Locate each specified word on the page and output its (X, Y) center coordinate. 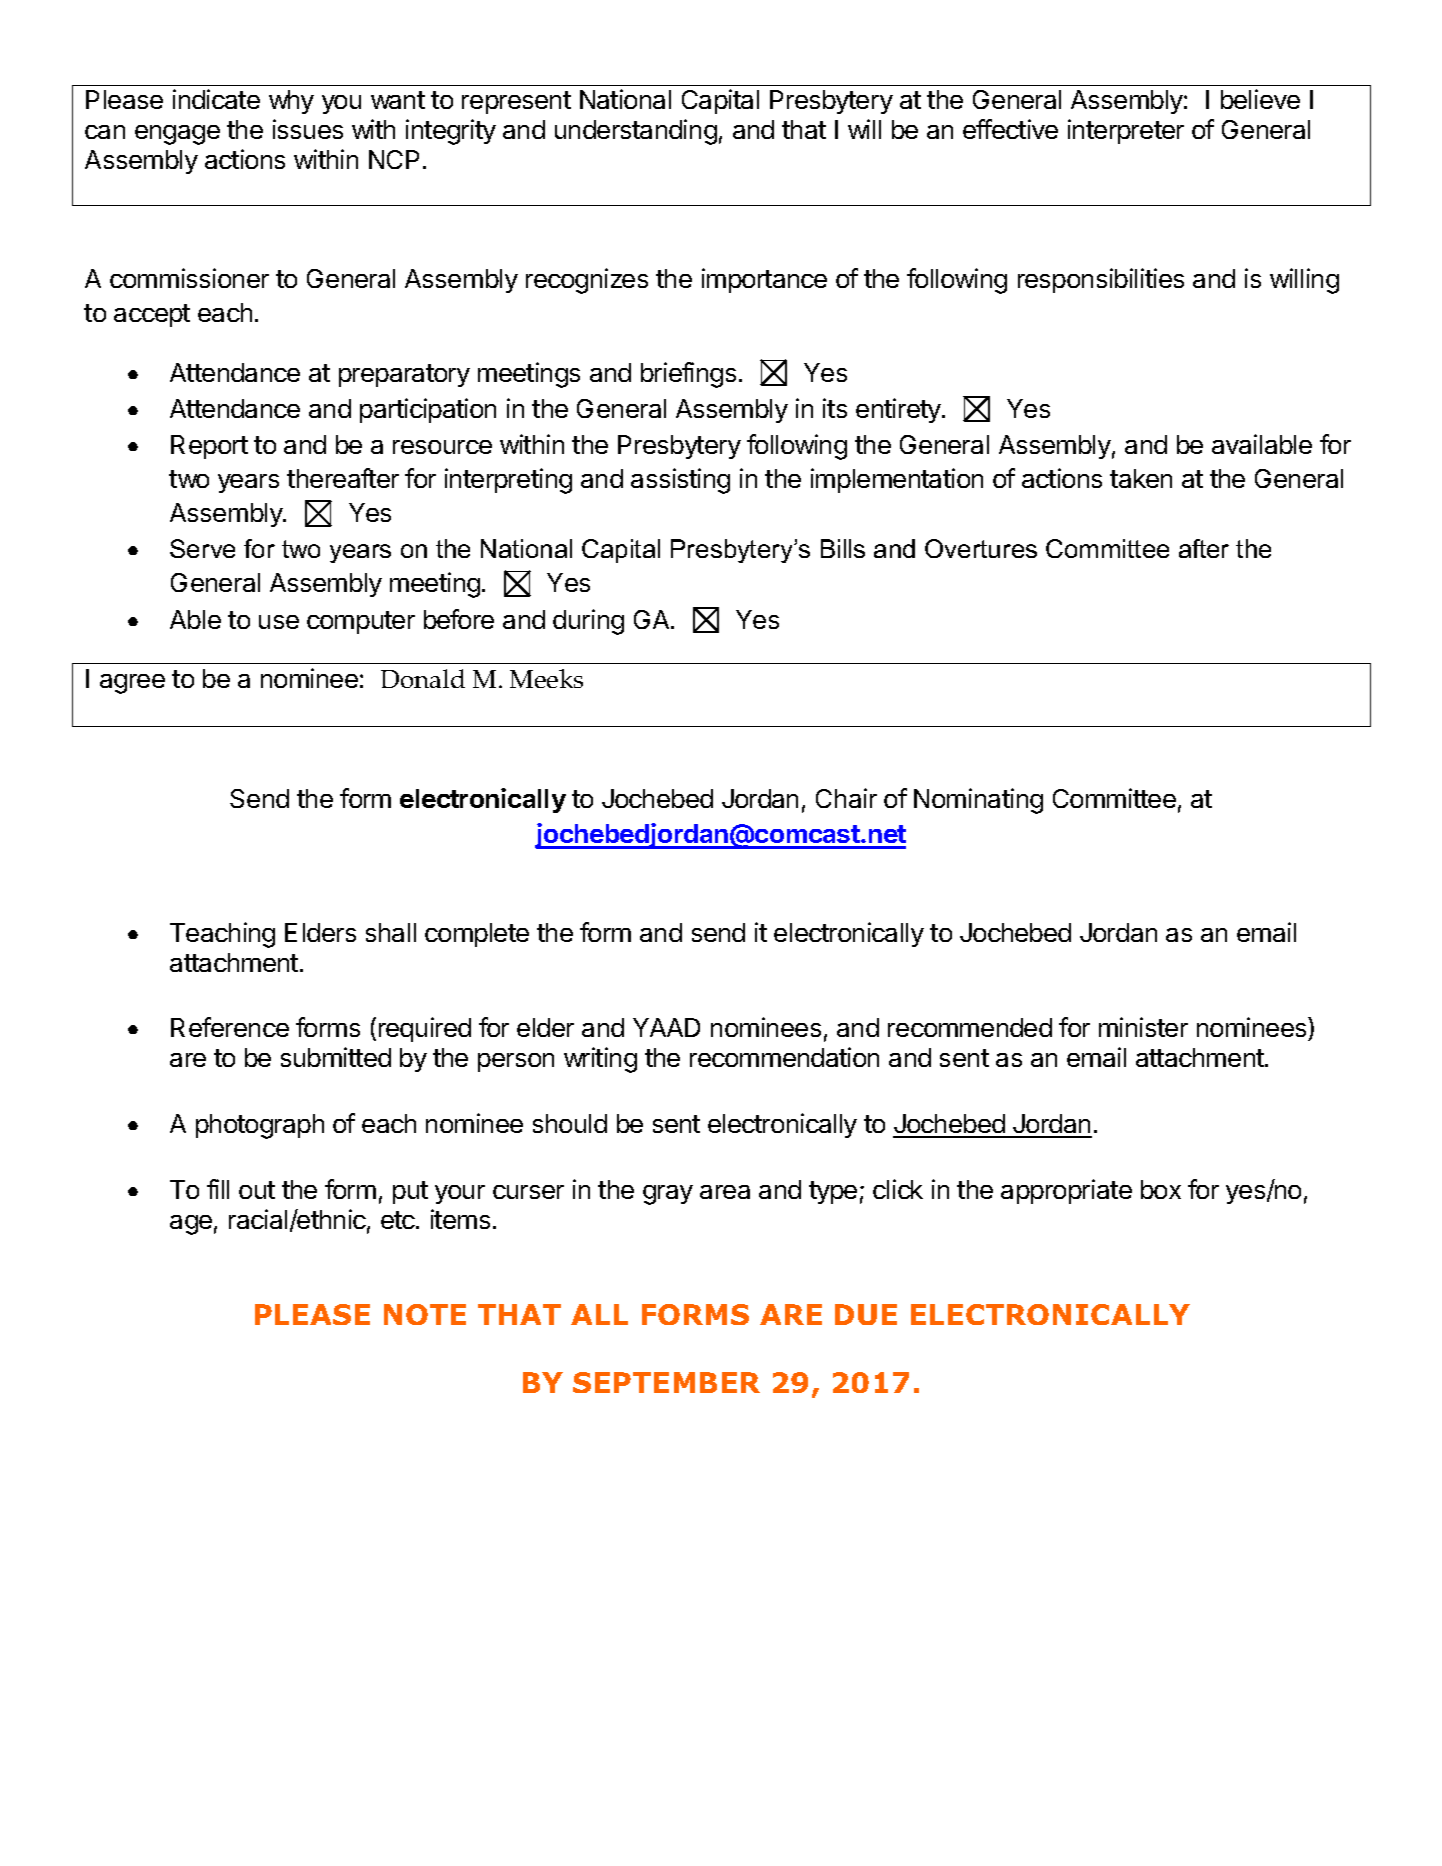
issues (308, 129)
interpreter (1126, 131)
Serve (202, 548)
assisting (680, 481)
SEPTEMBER (666, 1382)
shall (391, 932)
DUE (866, 1314)
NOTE (425, 1314)
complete (477, 935)
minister (1143, 1027)
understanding (636, 132)
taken (1141, 478)
